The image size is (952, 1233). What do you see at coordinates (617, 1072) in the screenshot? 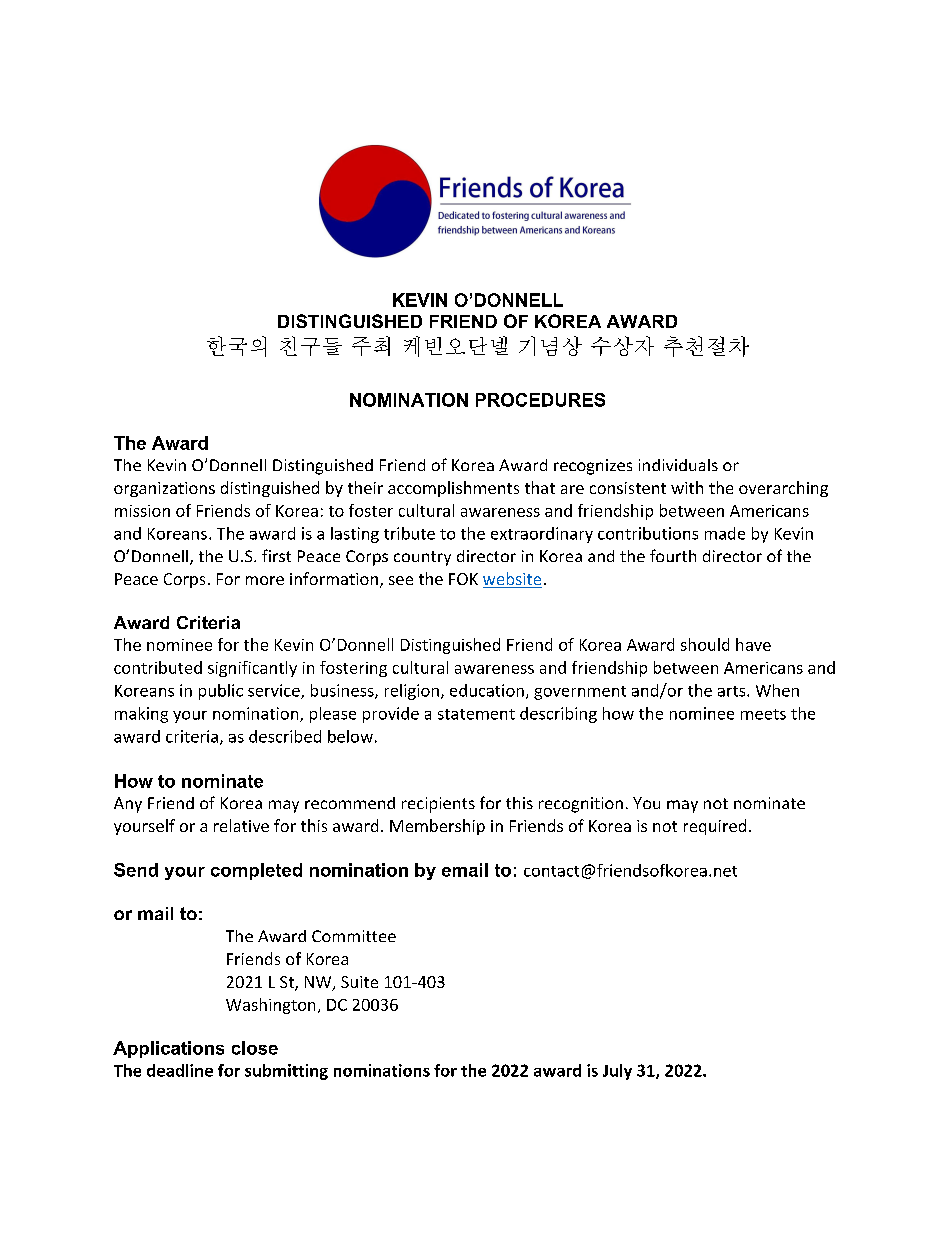
I see `July` at bounding box center [617, 1072].
